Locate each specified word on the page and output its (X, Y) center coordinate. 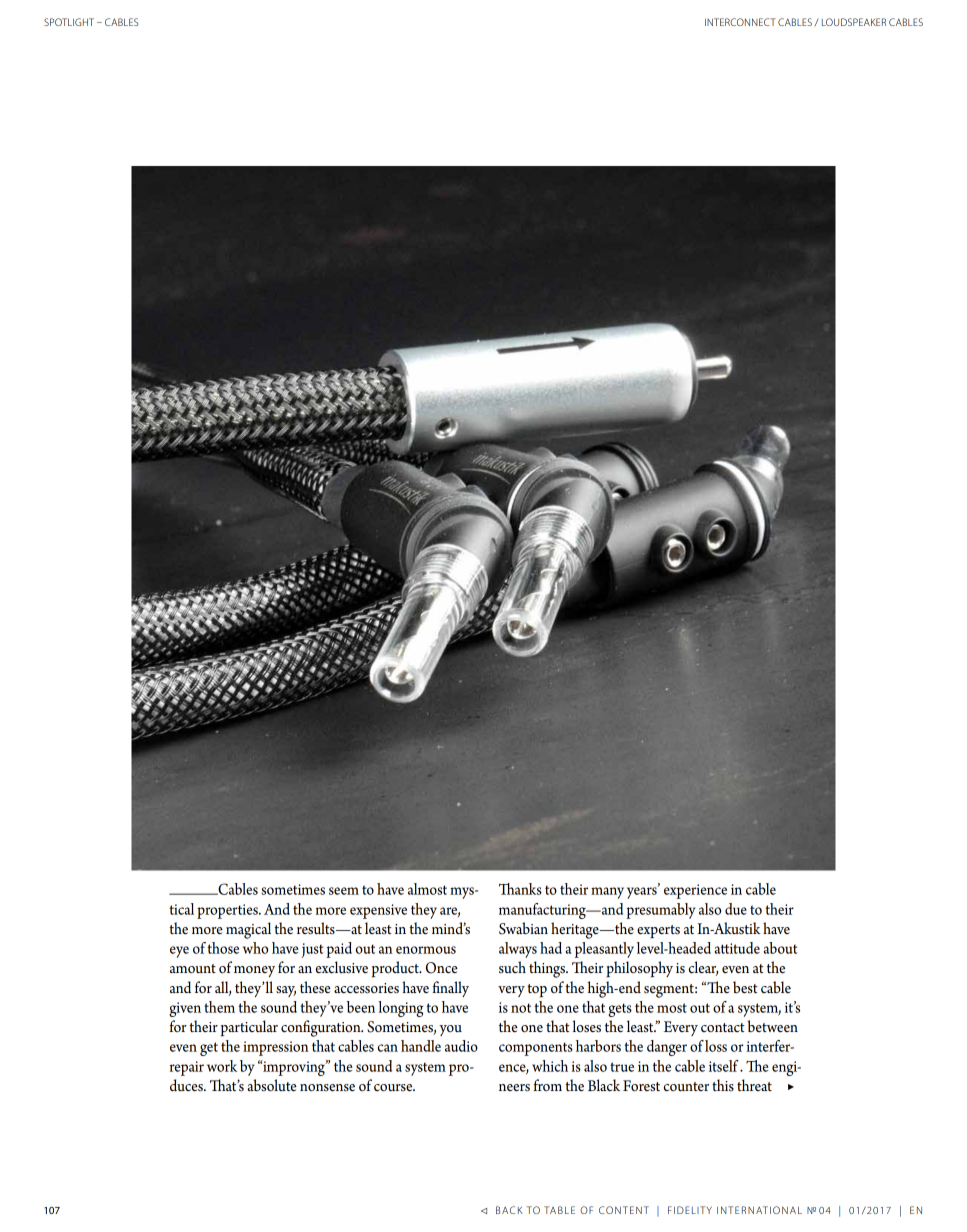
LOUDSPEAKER (854, 22)
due (736, 909)
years (643, 892)
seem (344, 891)
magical (248, 930)
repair (187, 1068)
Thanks (520, 889)
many (607, 893)
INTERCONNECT (740, 22)
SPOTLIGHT (69, 22)
